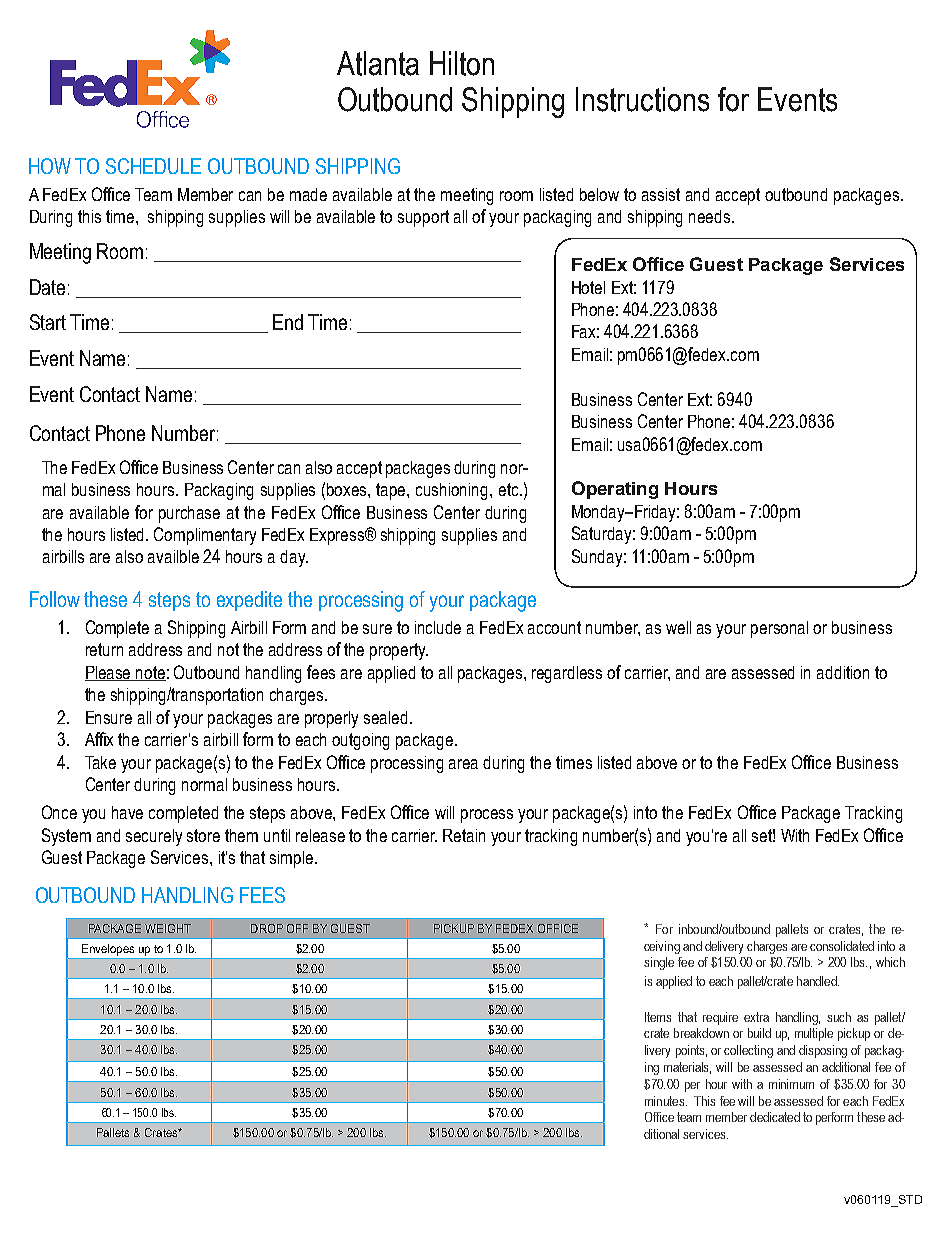 This screenshot has width=952, height=1233. I want to click on securely, so click(154, 837).
